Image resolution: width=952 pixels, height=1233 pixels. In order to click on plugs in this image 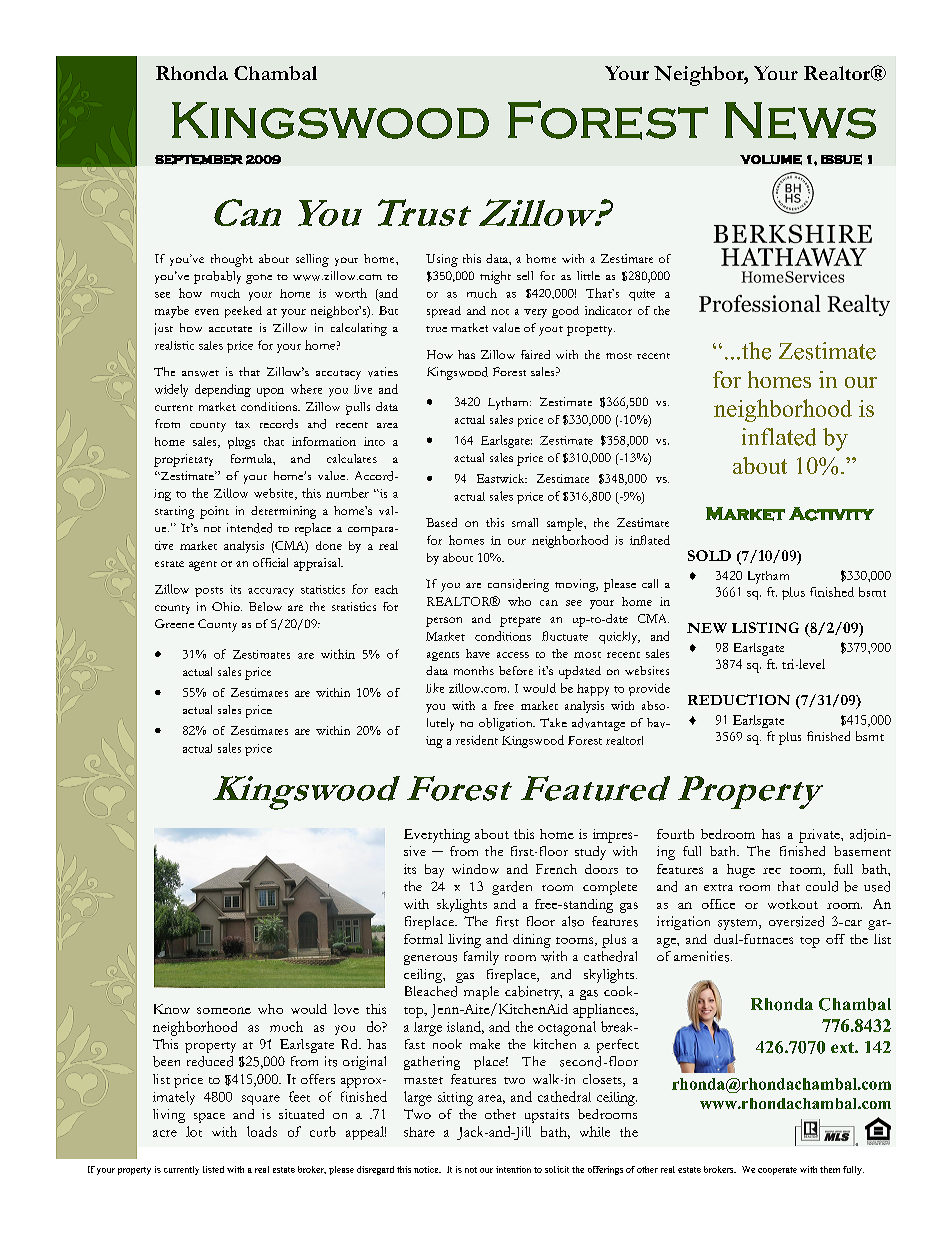, I will do `click(241, 443)`.
